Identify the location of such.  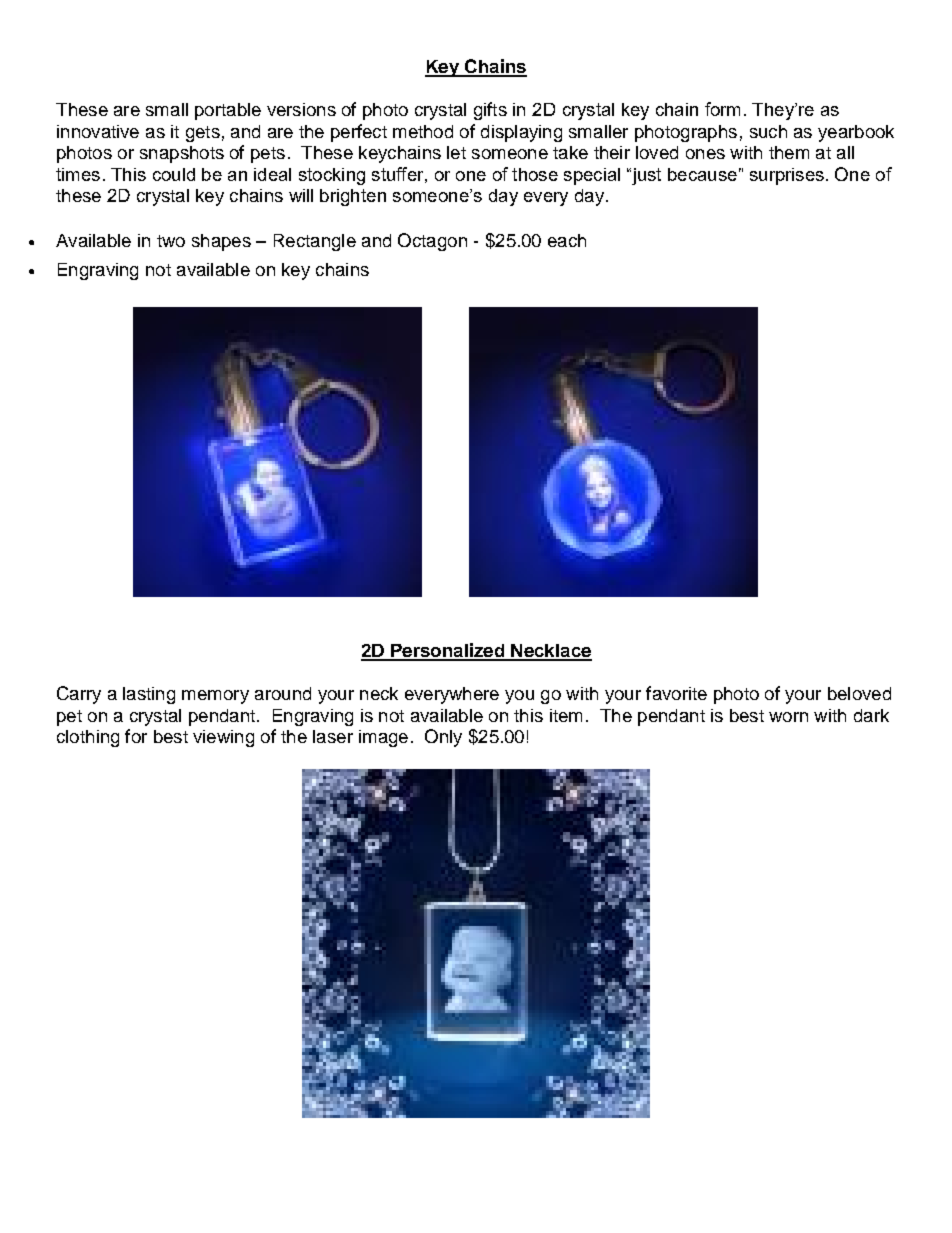
(768, 131).
